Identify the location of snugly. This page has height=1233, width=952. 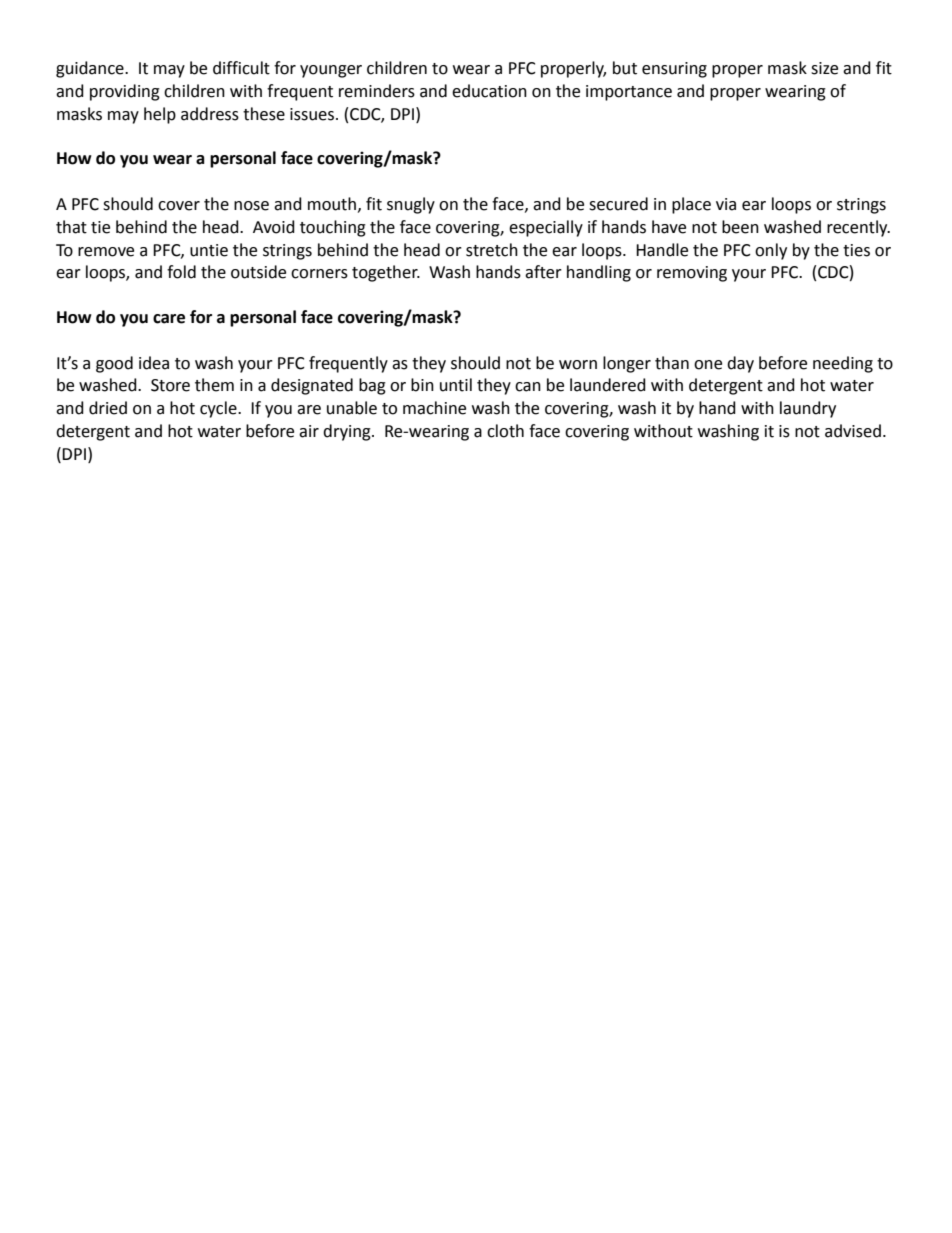
(411, 205).
